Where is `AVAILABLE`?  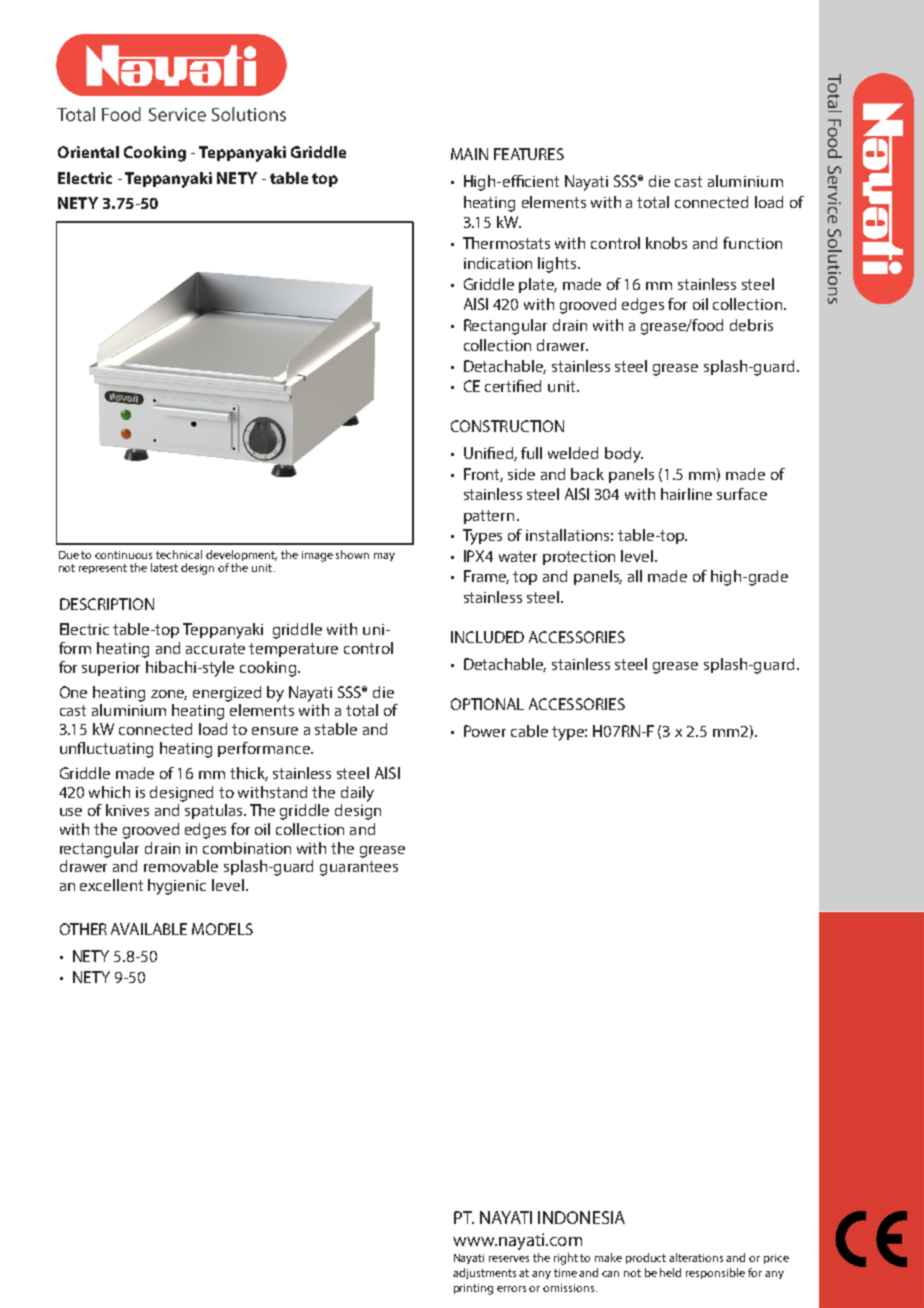 AVAILABLE is located at coordinates (149, 929).
